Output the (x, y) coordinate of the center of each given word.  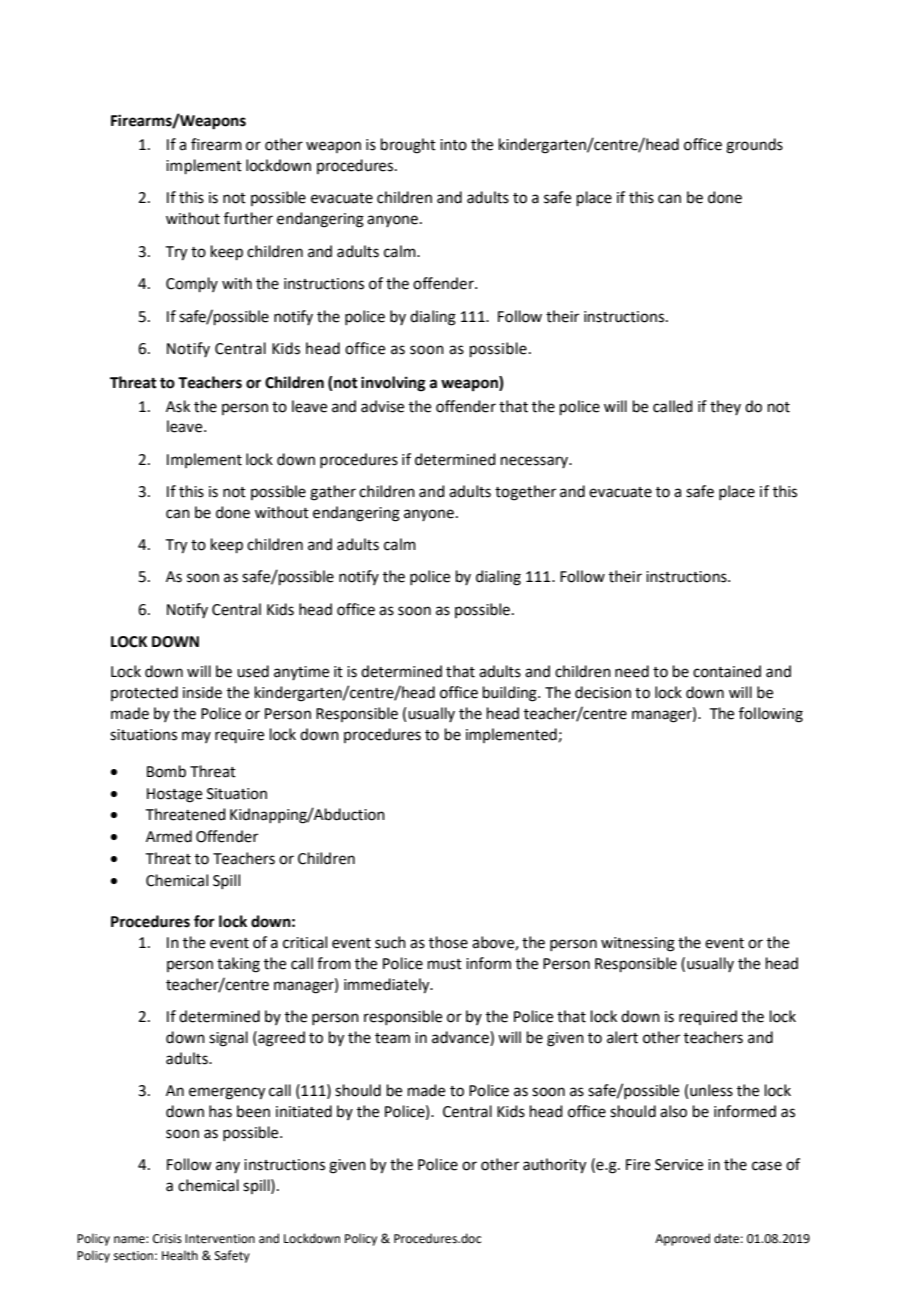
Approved (682, 1239)
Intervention (220, 1239)
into (453, 145)
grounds (754, 146)
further (248, 218)
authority (554, 1166)
